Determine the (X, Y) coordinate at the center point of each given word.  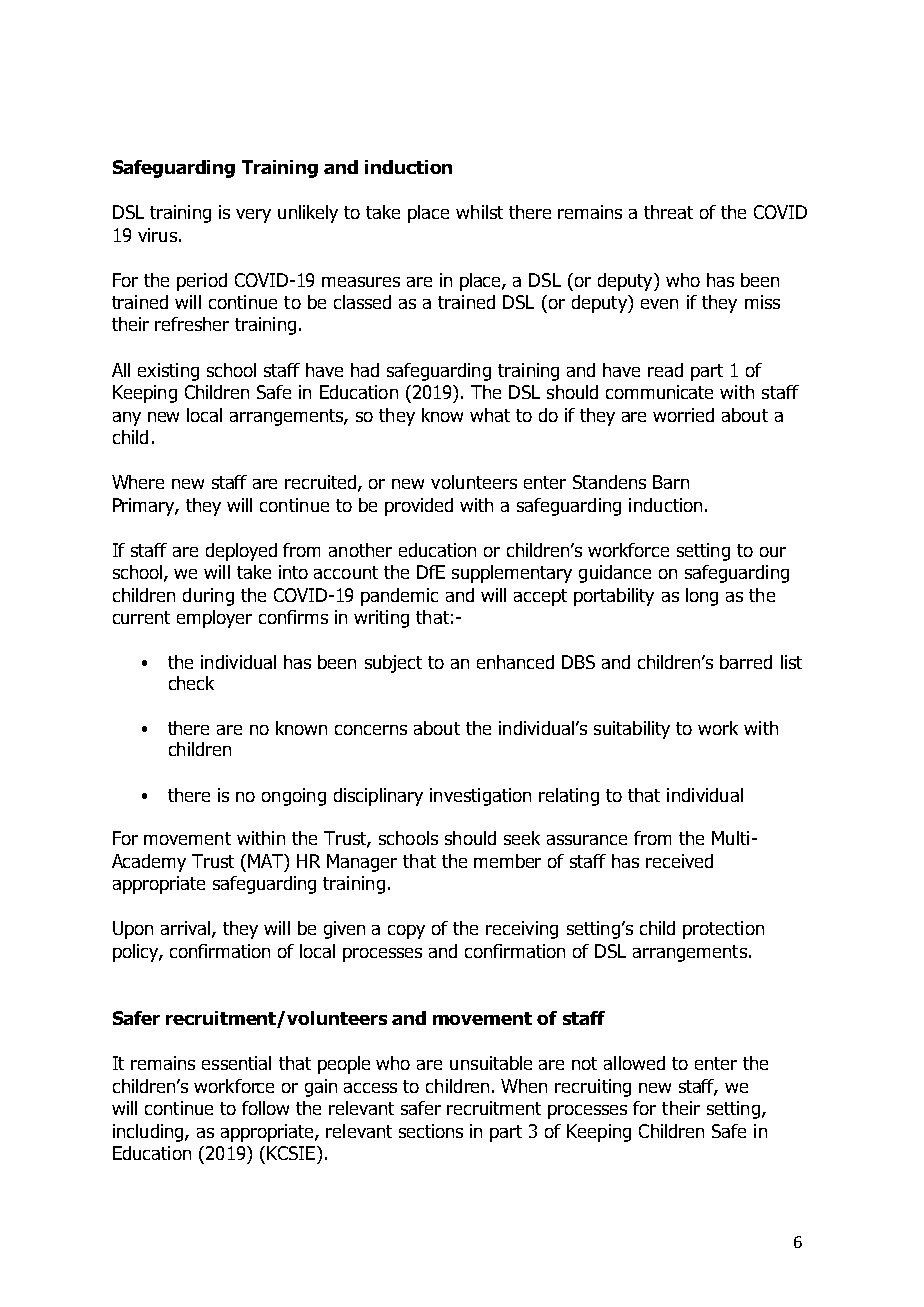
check (191, 683)
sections (431, 1131)
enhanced (515, 662)
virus (157, 235)
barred (746, 662)
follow (265, 1108)
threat (668, 212)
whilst (479, 212)
